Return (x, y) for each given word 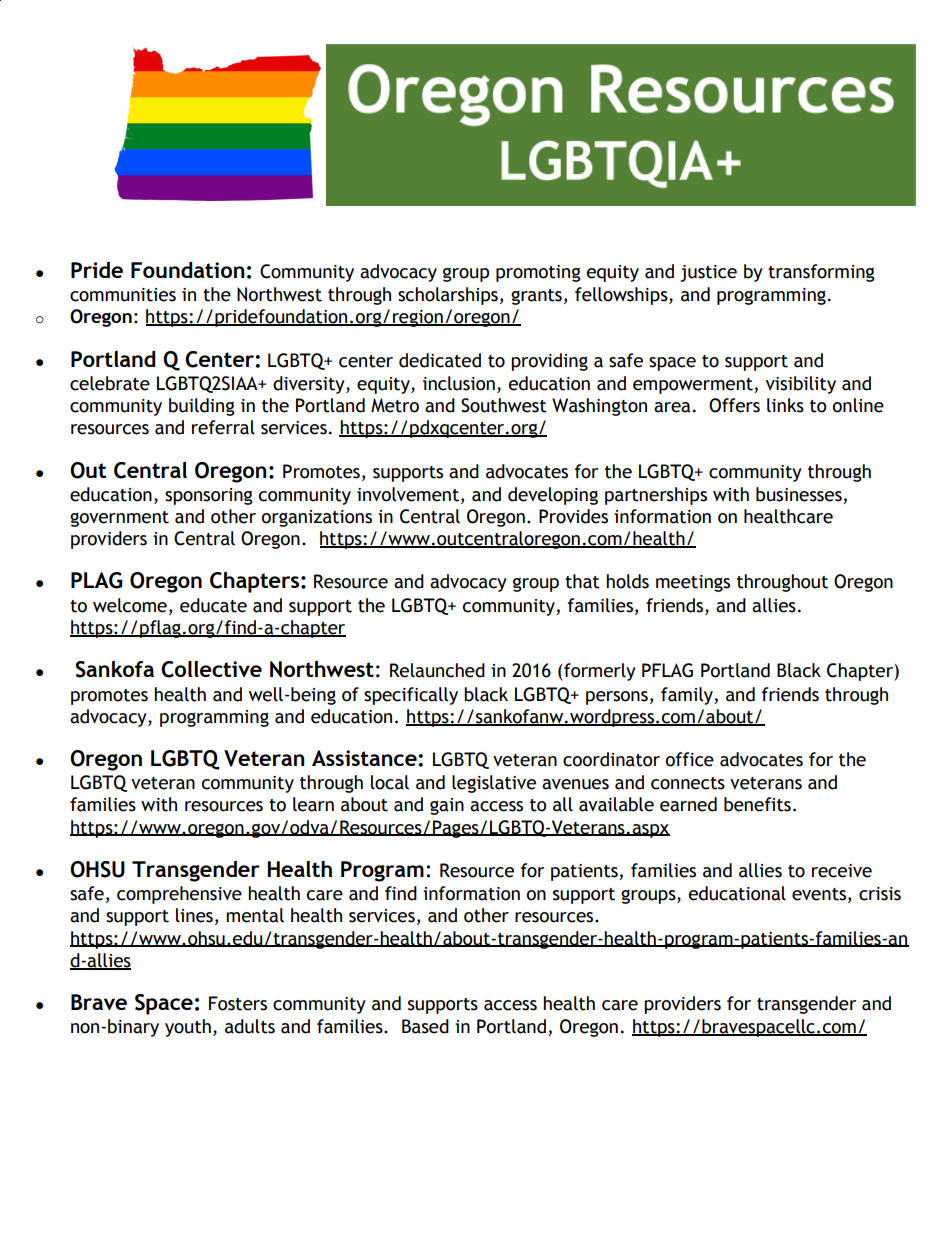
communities (123, 295)
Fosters (238, 1003)
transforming (821, 273)
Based (425, 1026)
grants (536, 297)
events (819, 894)
